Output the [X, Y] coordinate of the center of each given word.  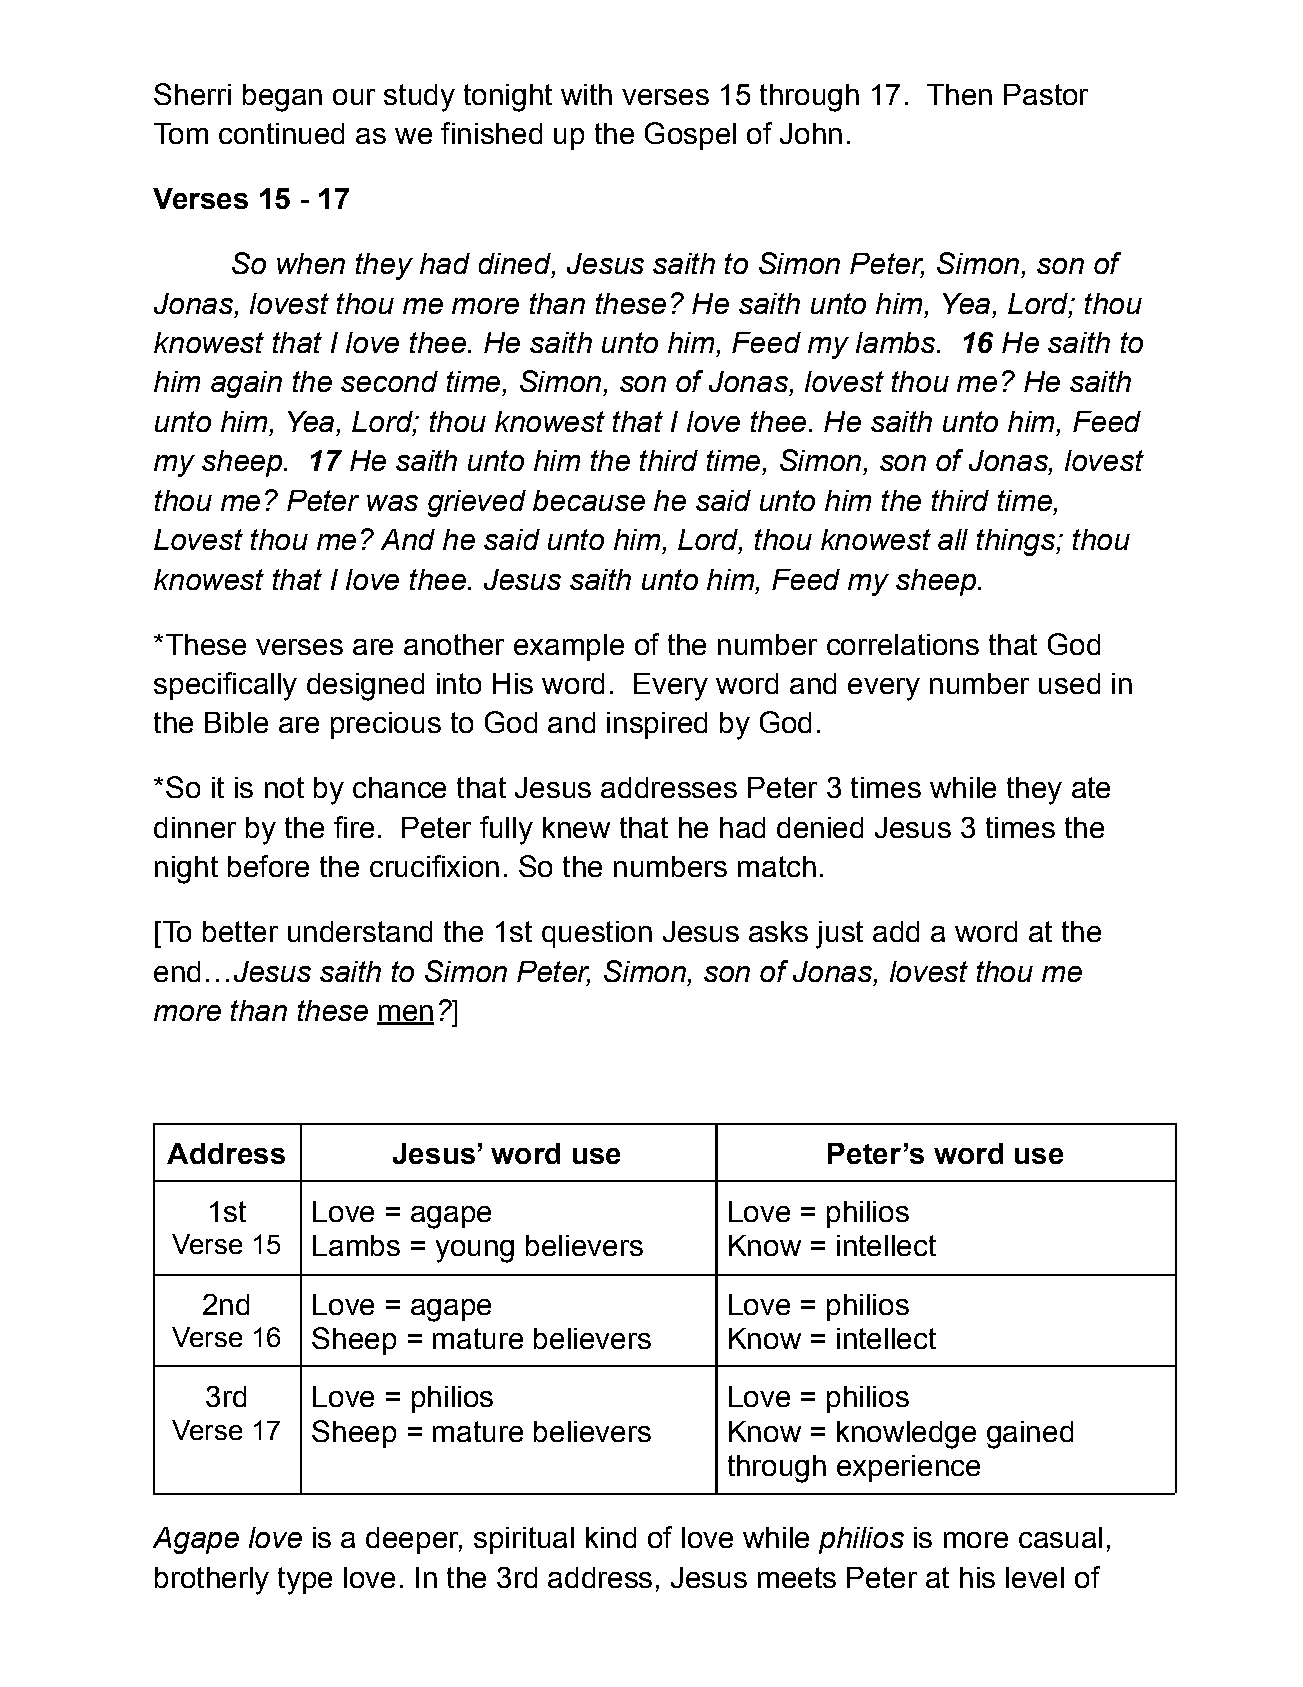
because [589, 500]
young [475, 1251]
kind [611, 1537]
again [246, 384]
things [1017, 542]
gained [1030, 1435]
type [305, 1581]
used [1069, 683]
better [240, 931]
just [839, 935]
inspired [657, 725]
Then [959, 94]
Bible [236, 722]
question [597, 934]
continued [281, 133]
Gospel [690, 136]
